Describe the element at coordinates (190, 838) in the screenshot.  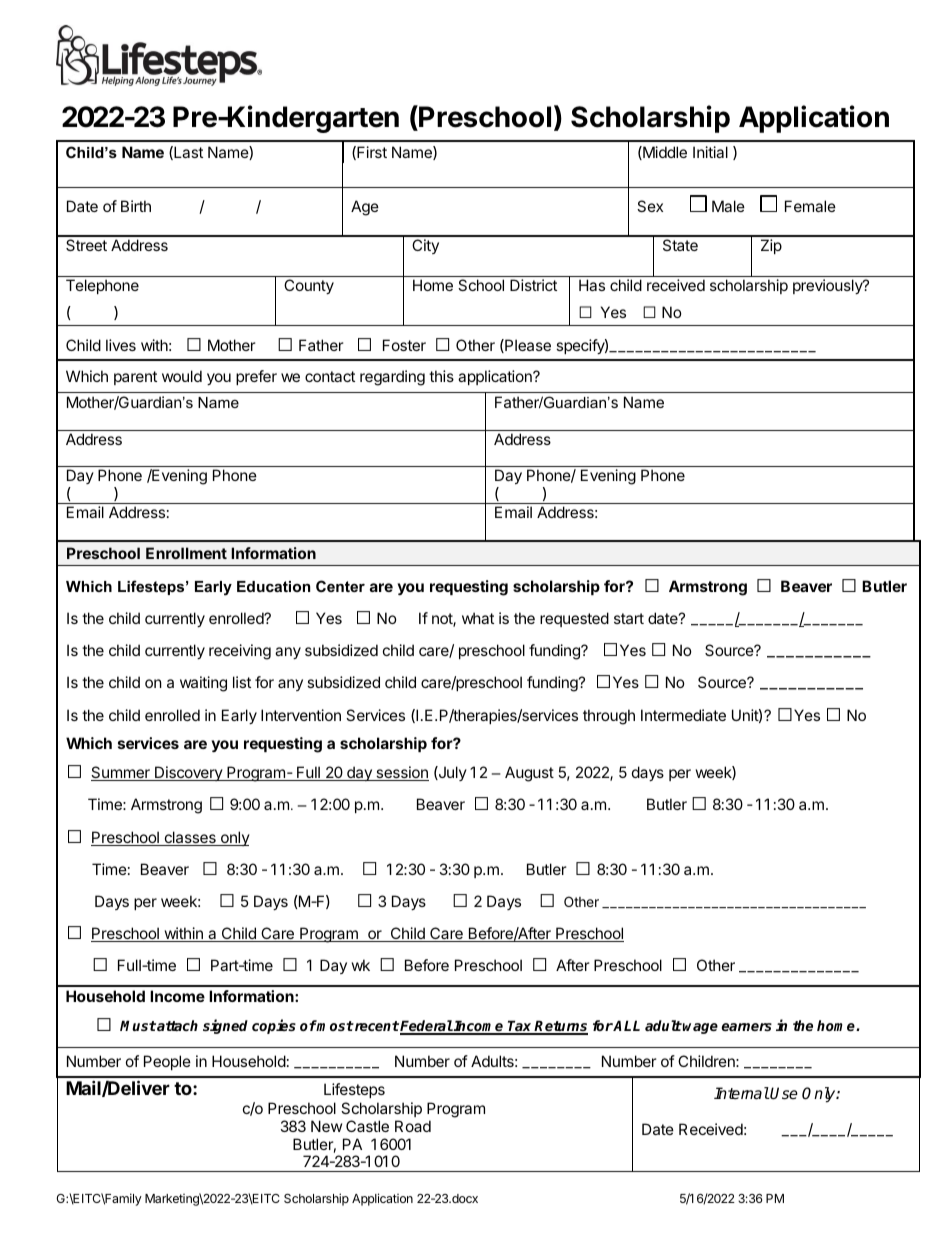
I see `classes` at that location.
